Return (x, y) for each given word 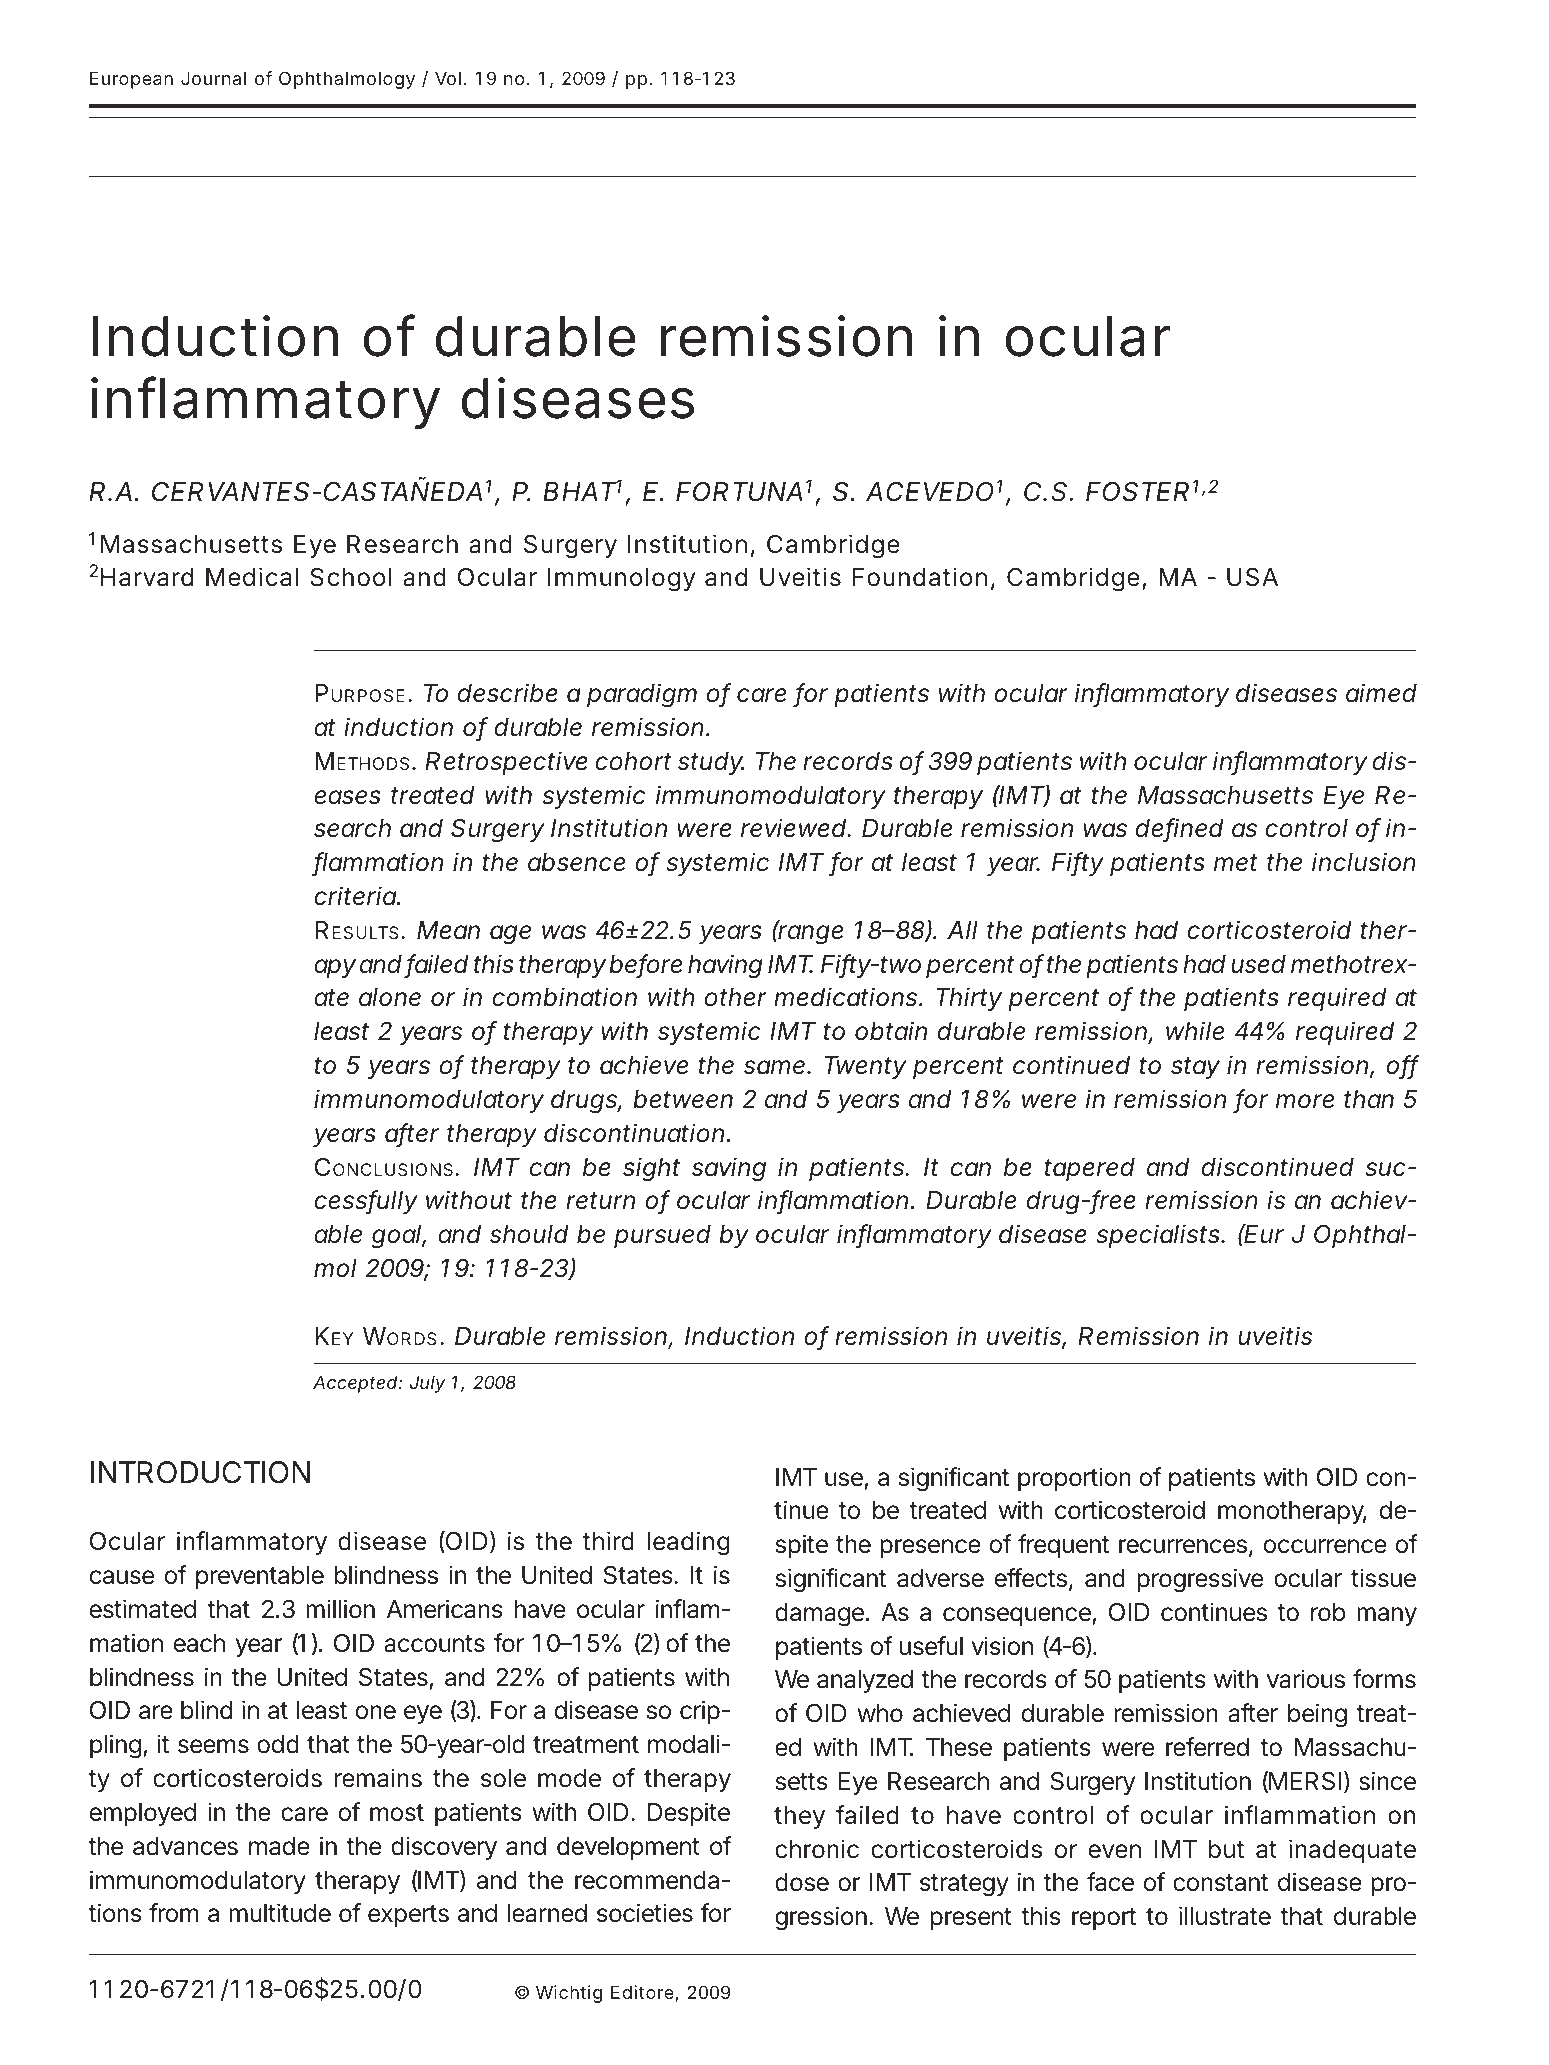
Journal (213, 78)
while (1195, 1031)
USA (1252, 577)
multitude (280, 1913)
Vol (448, 78)
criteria (355, 896)
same (776, 1067)
